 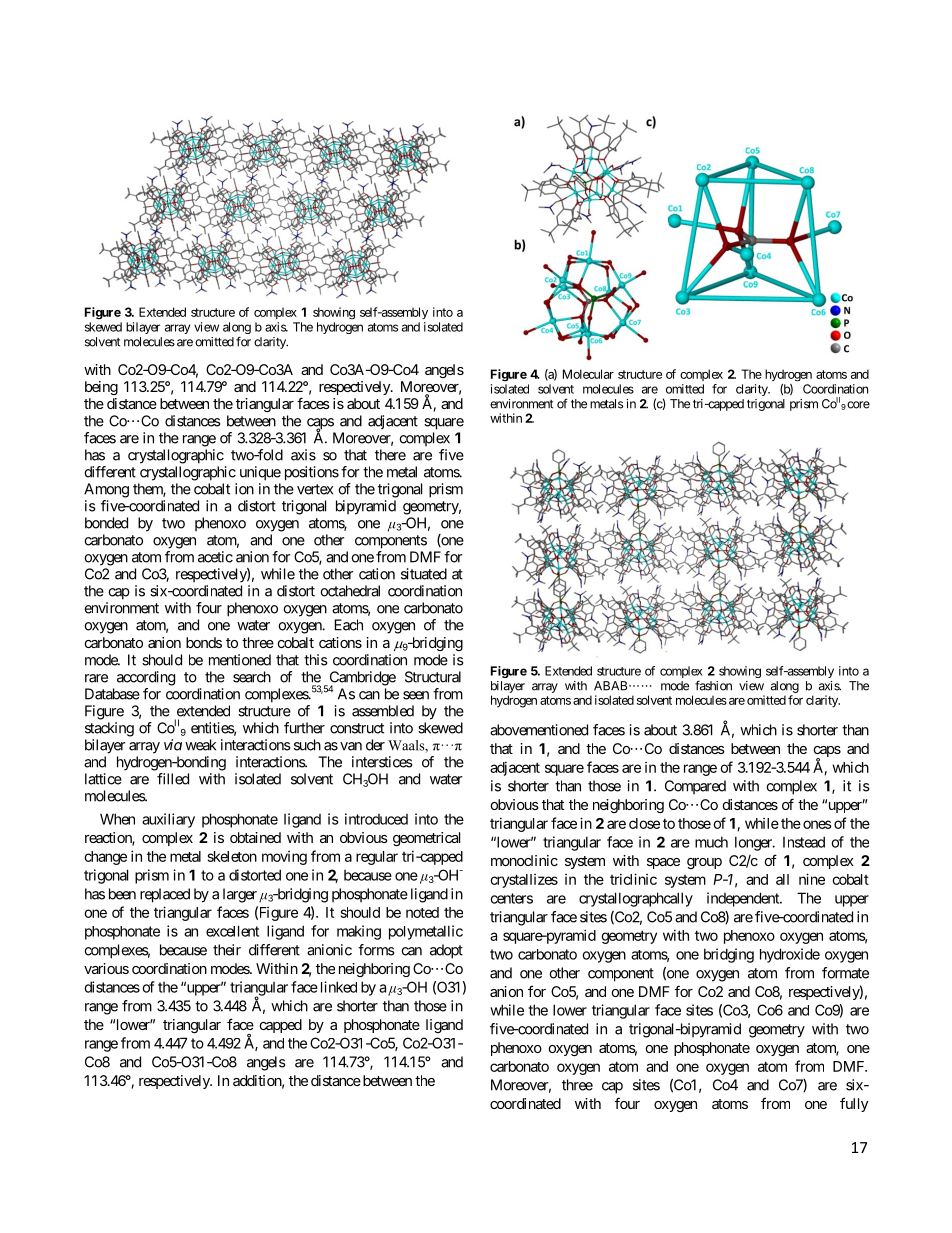 I want to click on fashion, so click(x=713, y=685).
